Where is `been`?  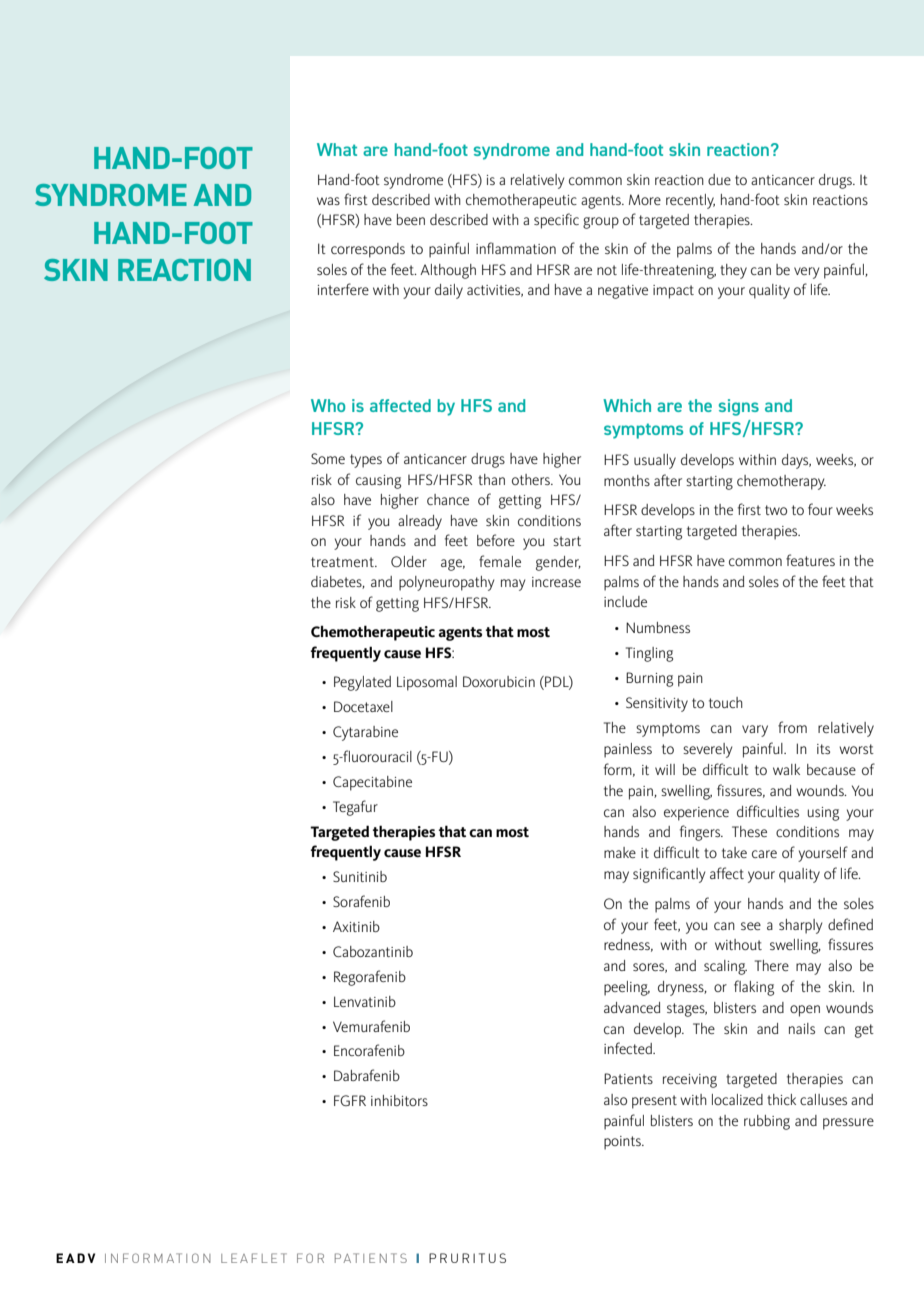
been is located at coordinates (411, 219).
